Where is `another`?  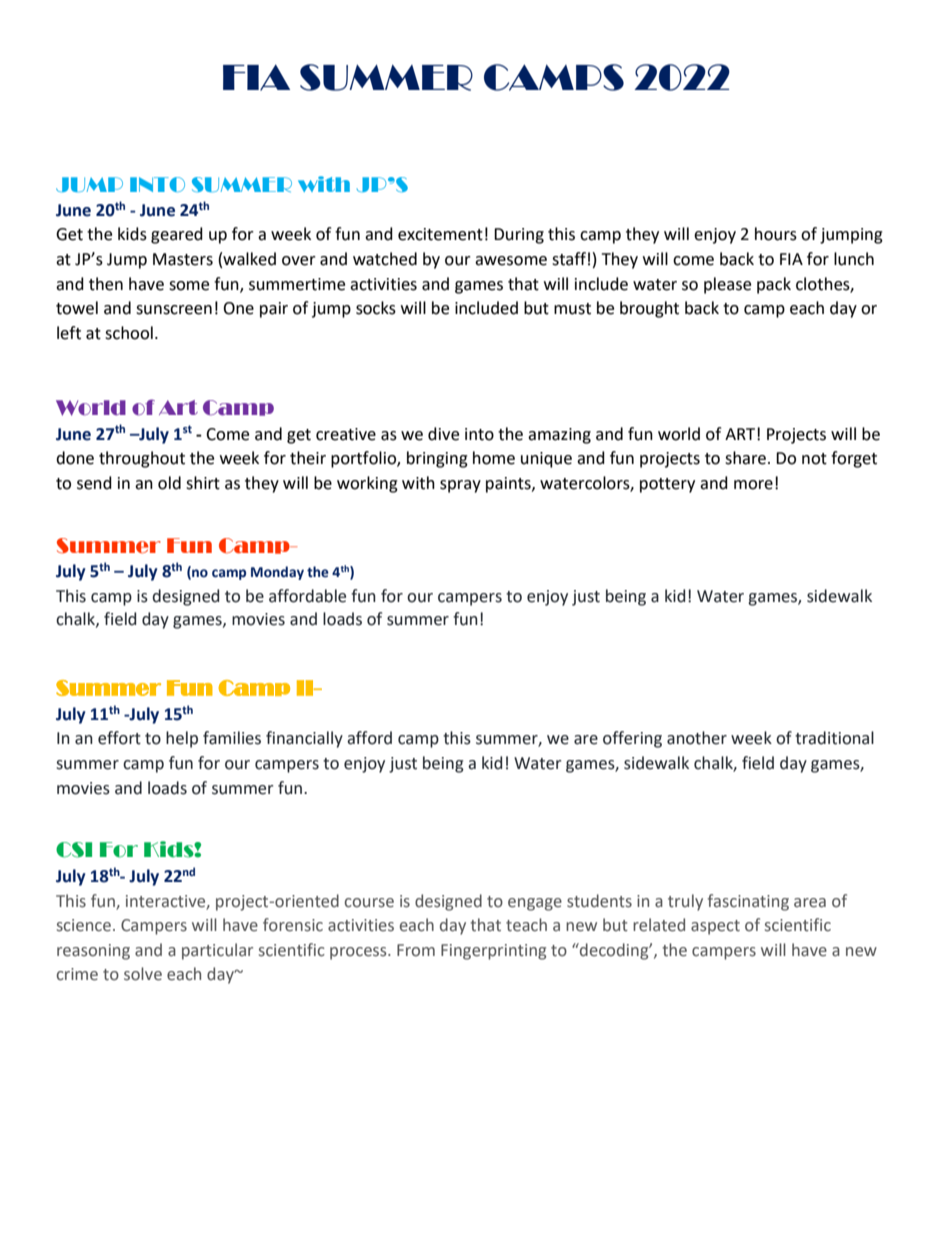 another is located at coordinates (697, 738).
